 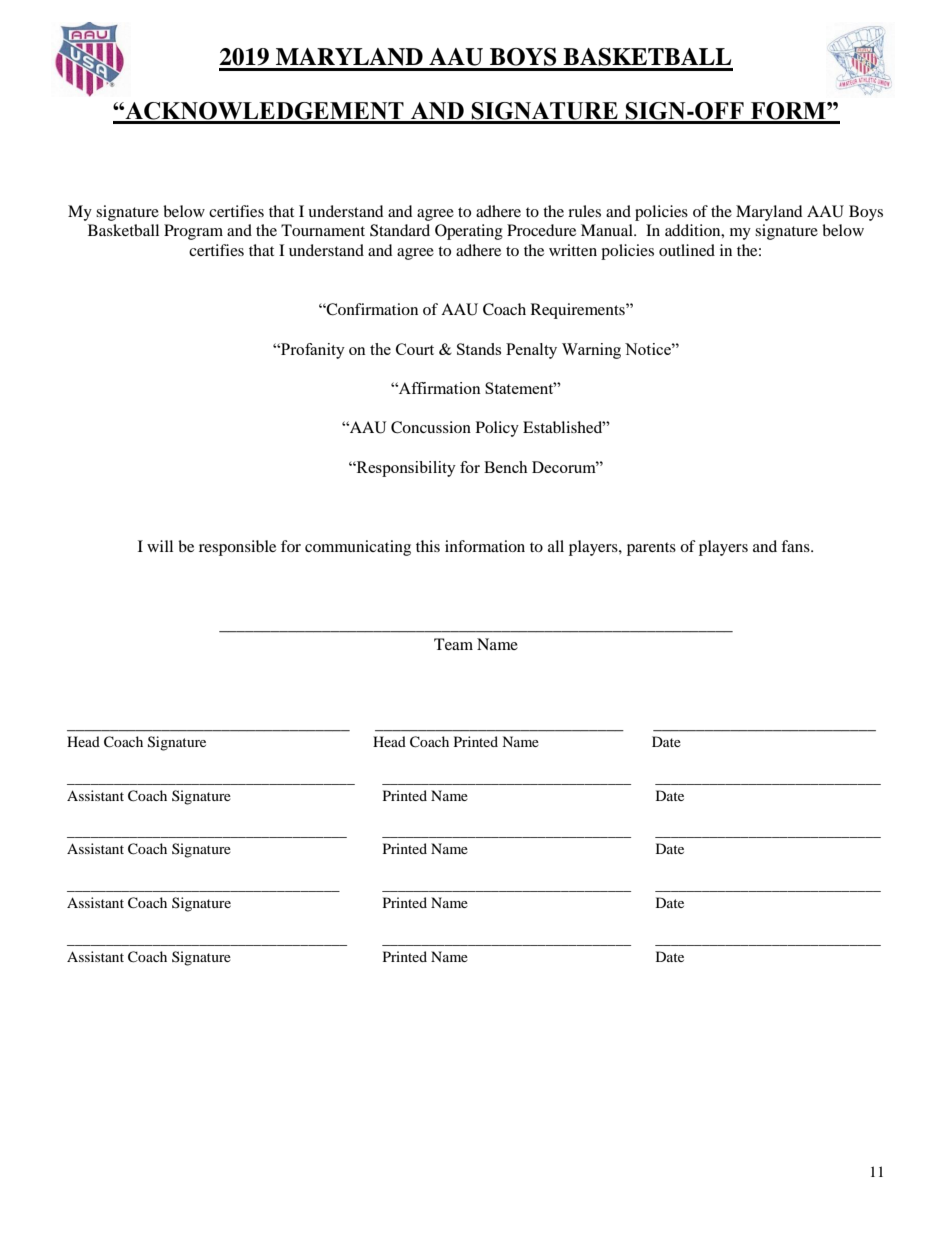 I want to click on Team, so click(x=453, y=644).
